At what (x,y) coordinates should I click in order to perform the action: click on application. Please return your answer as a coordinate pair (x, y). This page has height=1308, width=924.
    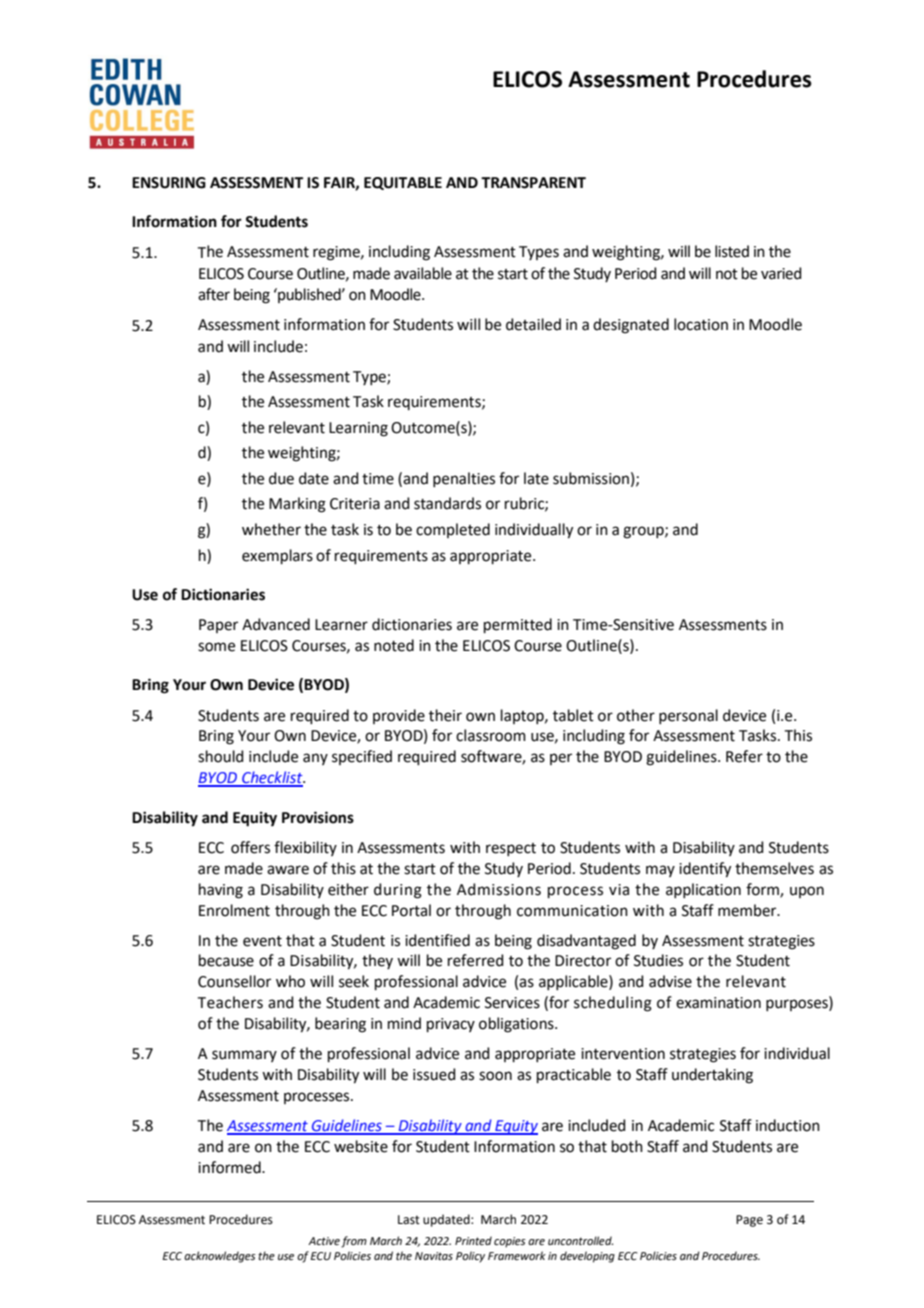
    Looking at the image, I should click on (703, 890).
